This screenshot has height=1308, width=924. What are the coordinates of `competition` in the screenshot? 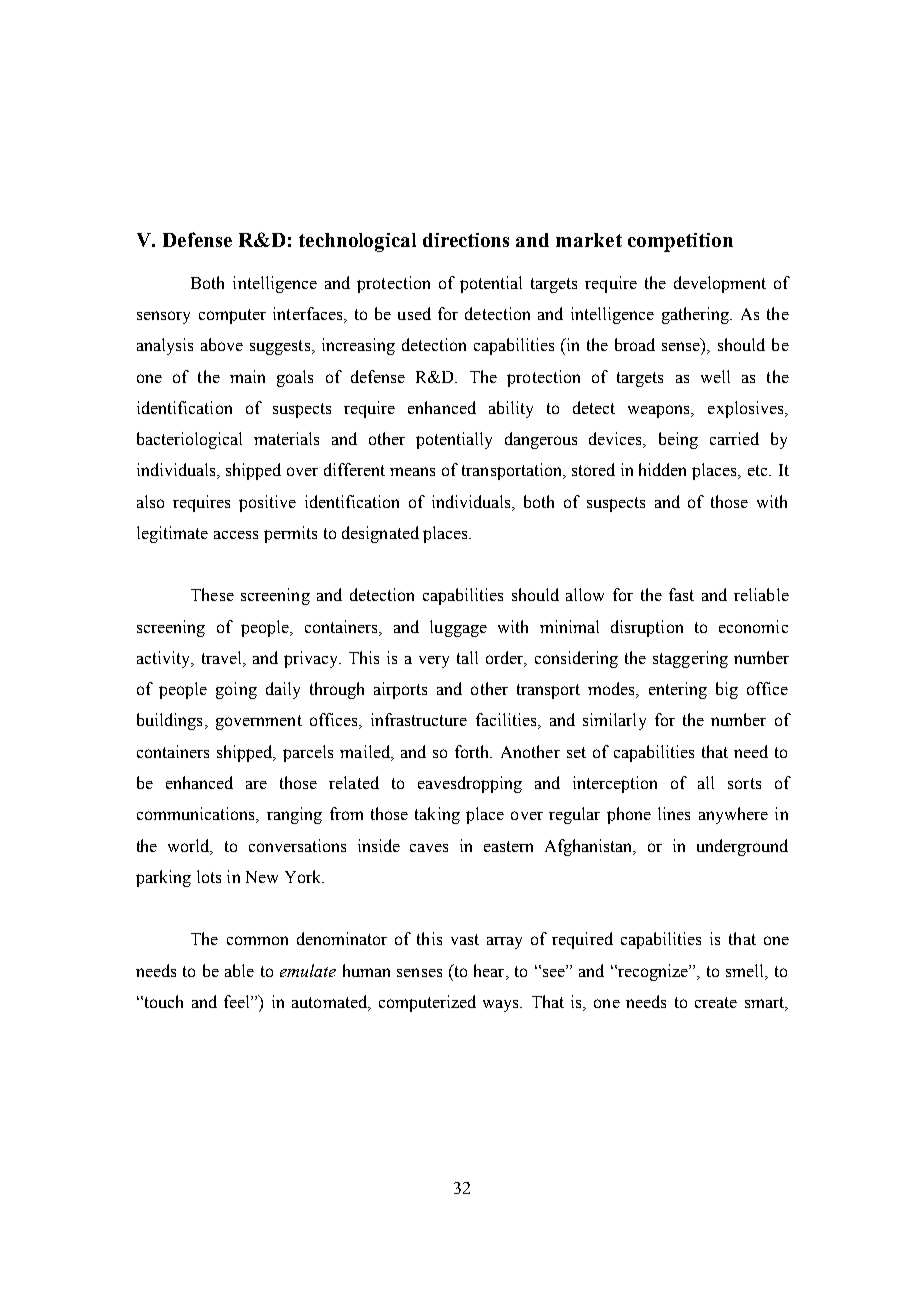 It's located at (680, 242).
